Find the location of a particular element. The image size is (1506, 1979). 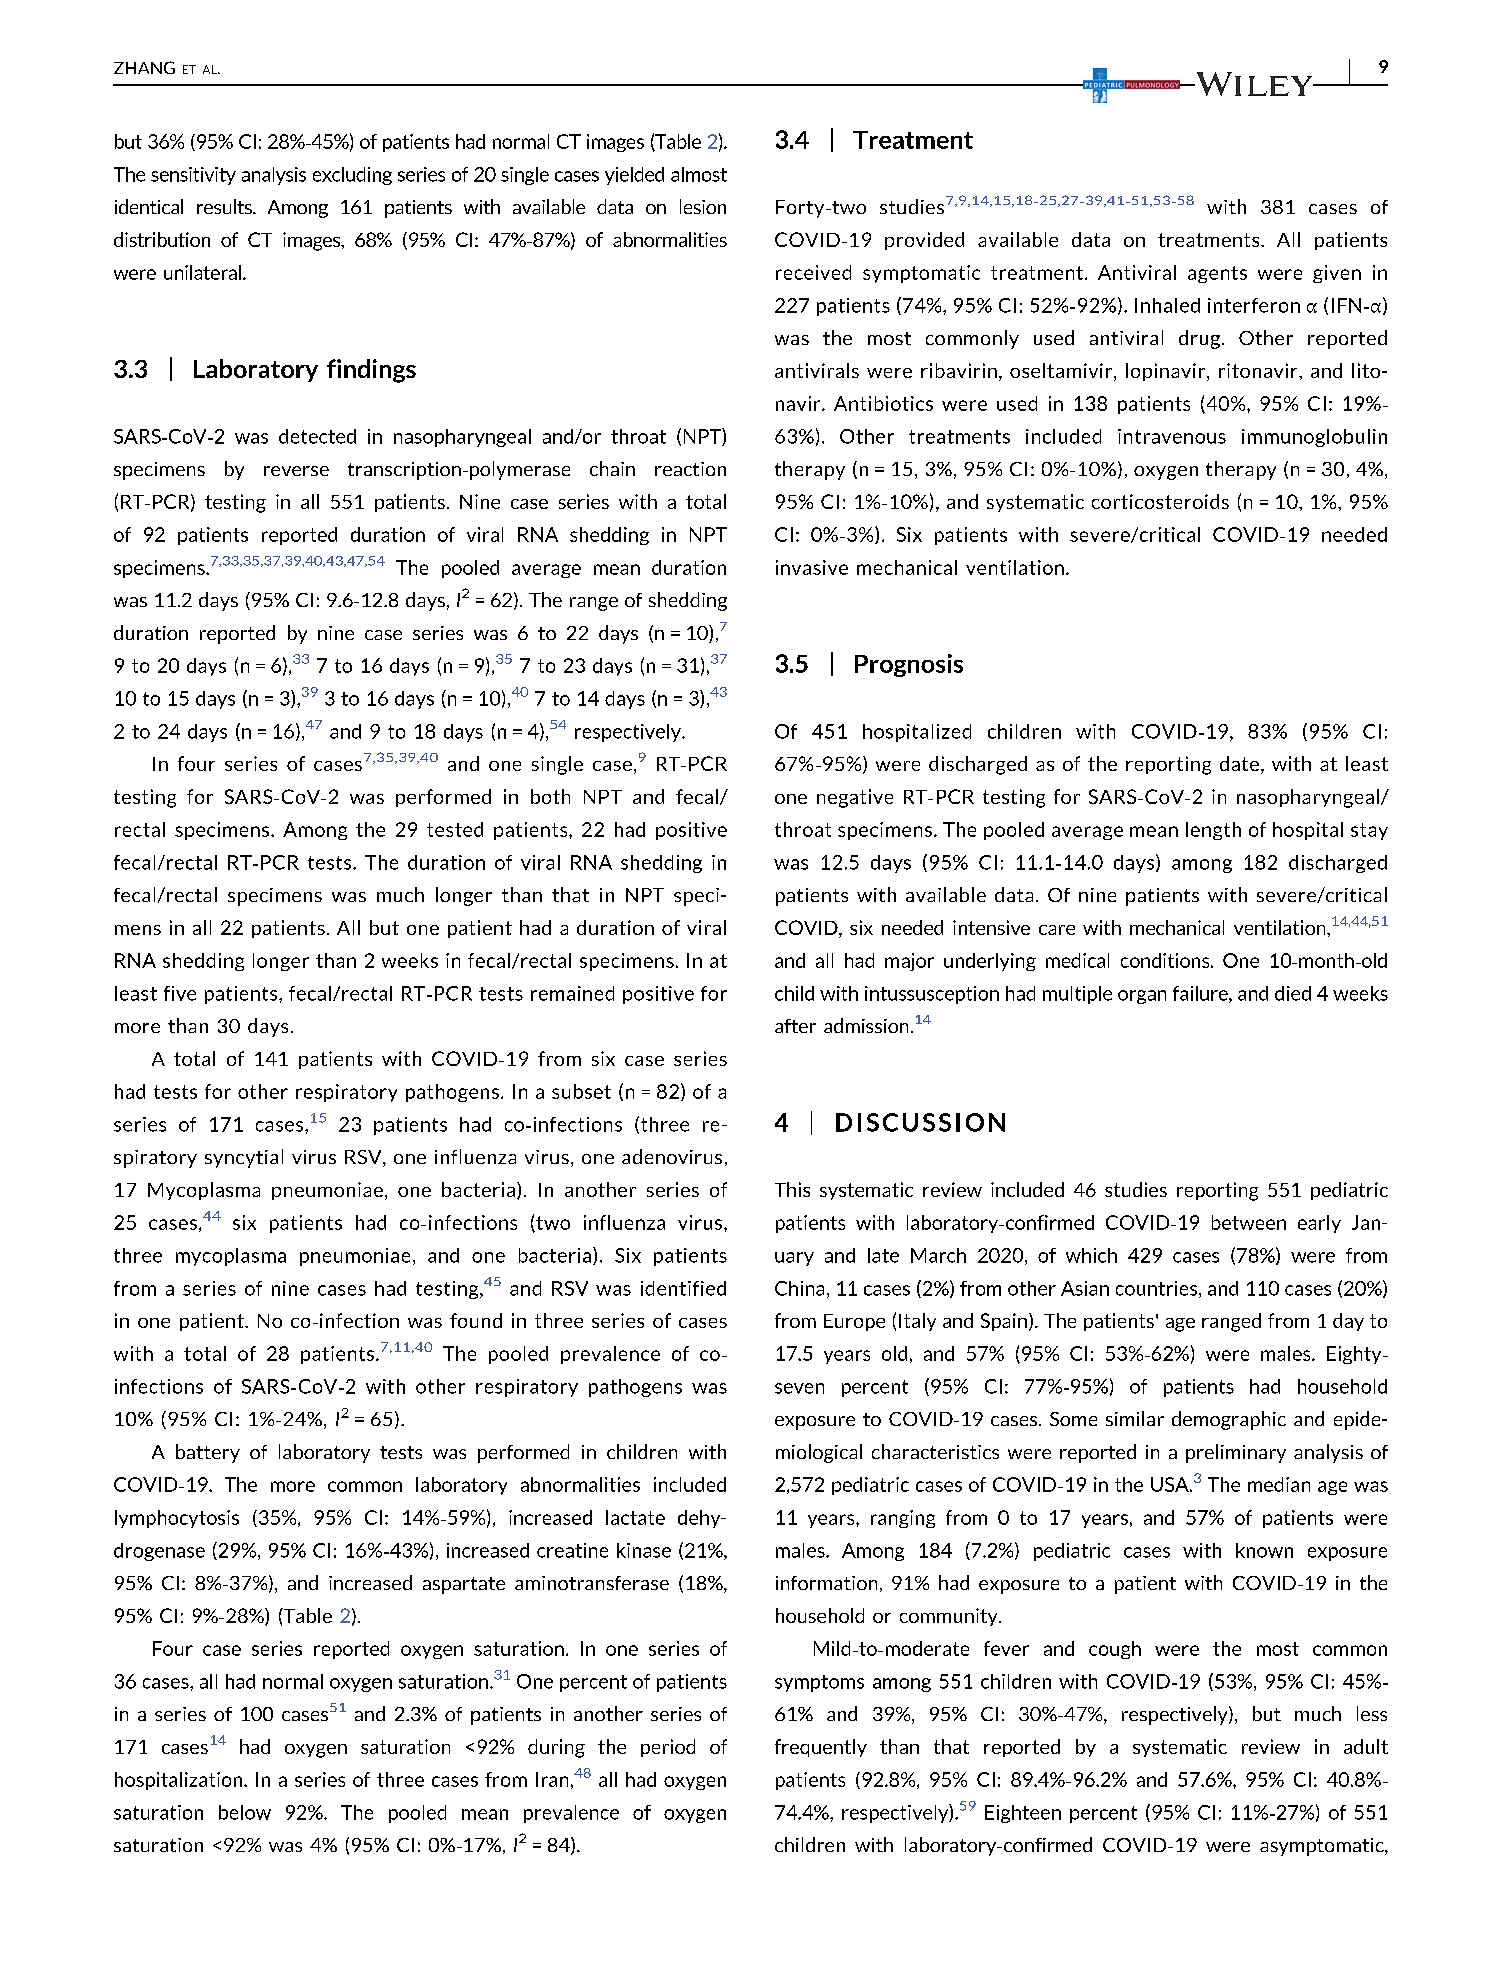

after is located at coordinates (795, 1026).
